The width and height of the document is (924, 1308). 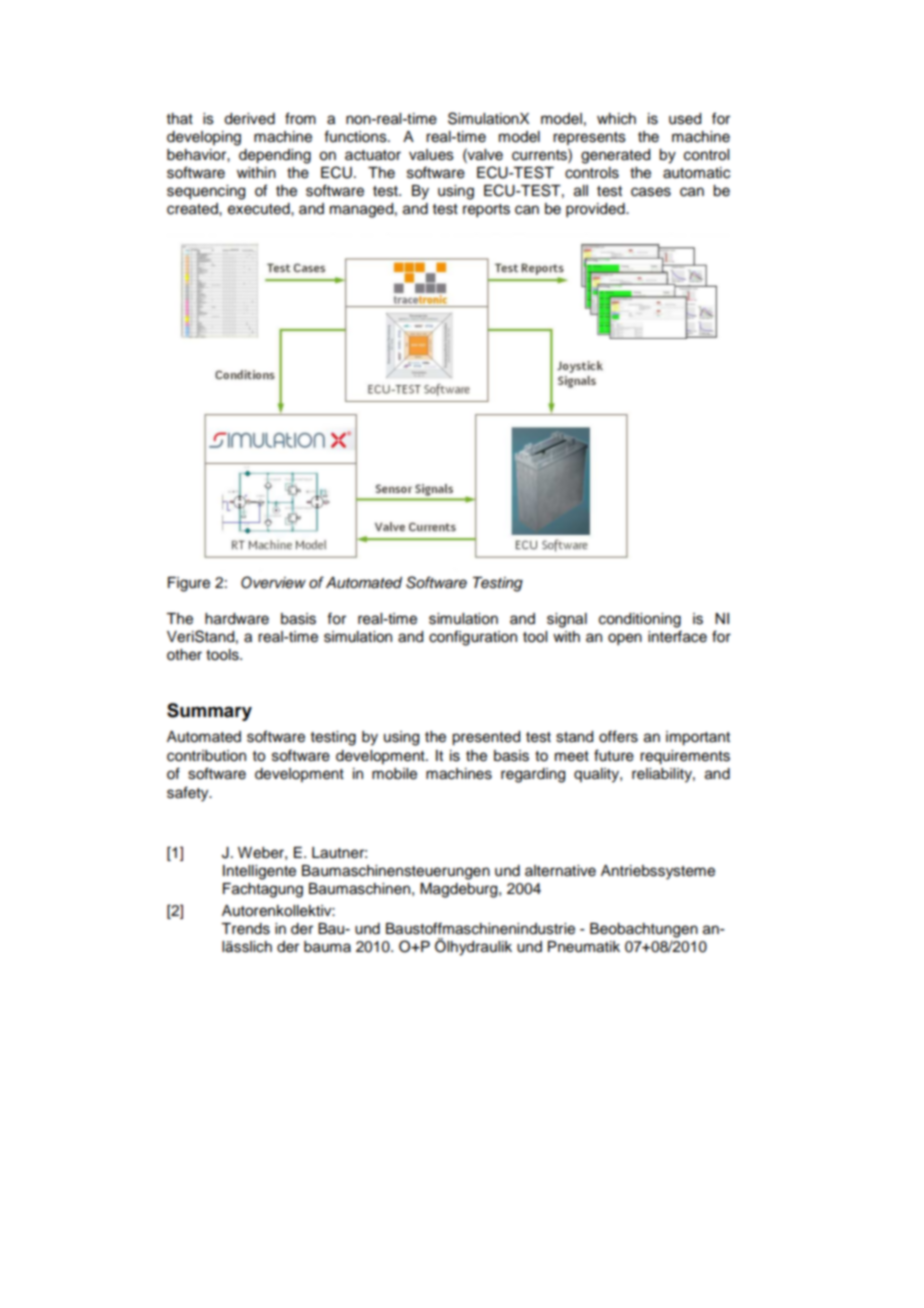 I want to click on presented, so click(x=486, y=738).
